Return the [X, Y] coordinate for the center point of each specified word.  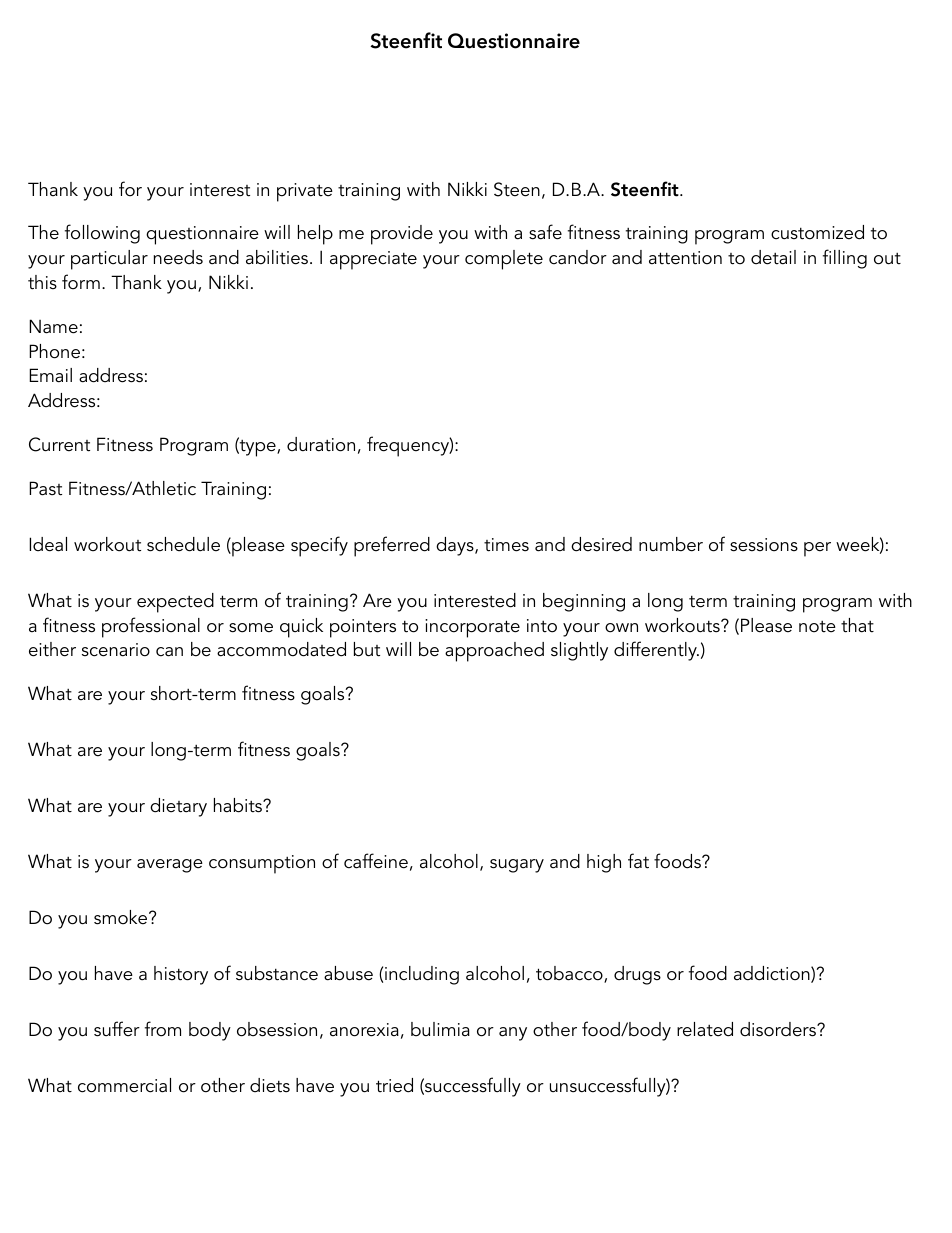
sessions [764, 545]
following [102, 234]
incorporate [472, 628]
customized [817, 232]
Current [59, 444]
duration [321, 444]
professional [151, 627]
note [817, 627]
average [170, 866]
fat [638, 861]
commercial [124, 1085]
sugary [517, 866]
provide [402, 235]
